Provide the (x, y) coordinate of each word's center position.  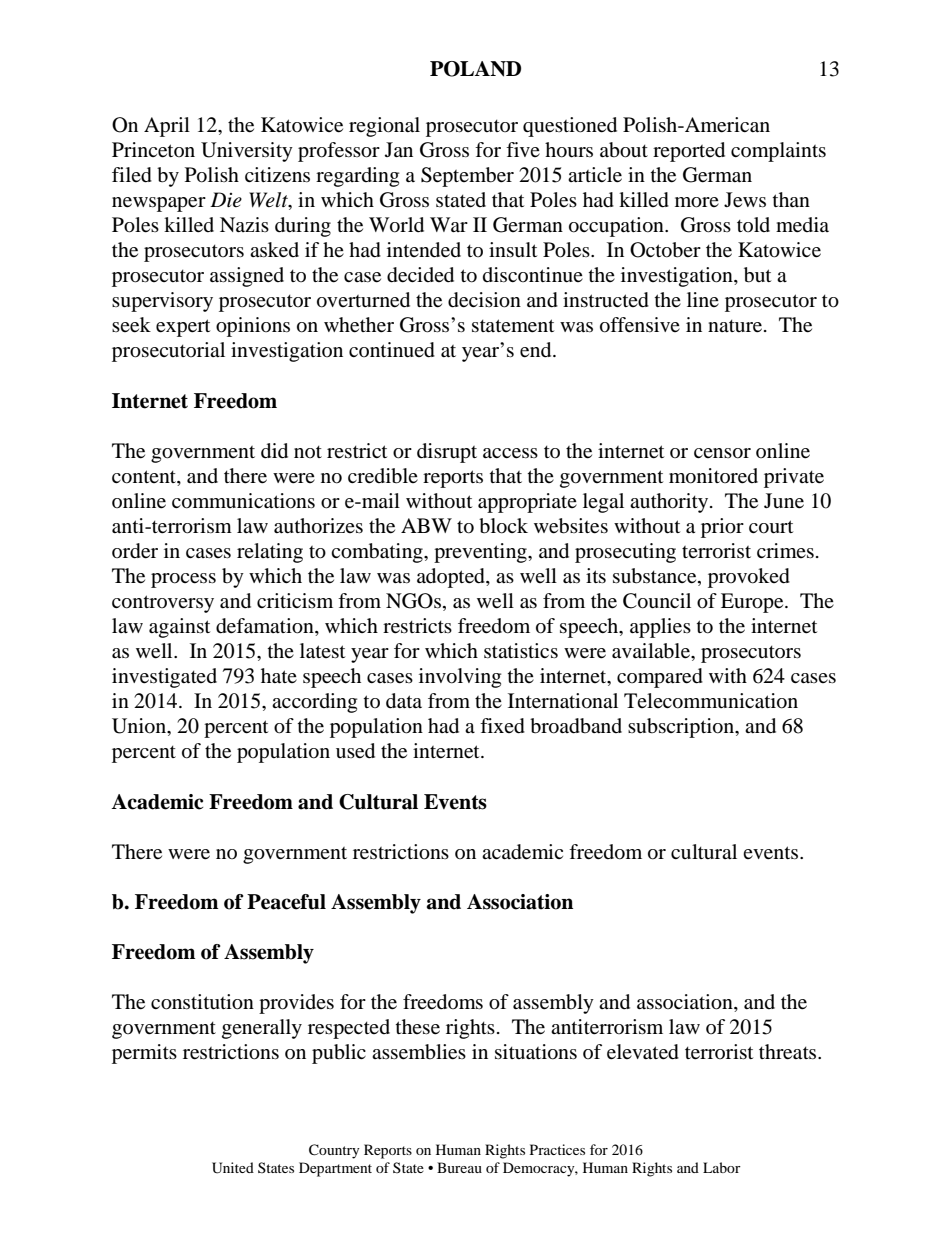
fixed (502, 726)
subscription (682, 728)
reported (689, 152)
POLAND (475, 69)
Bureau (459, 1167)
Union (140, 727)
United (233, 1168)
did (274, 451)
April (167, 127)
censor (722, 453)
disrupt (447, 453)
